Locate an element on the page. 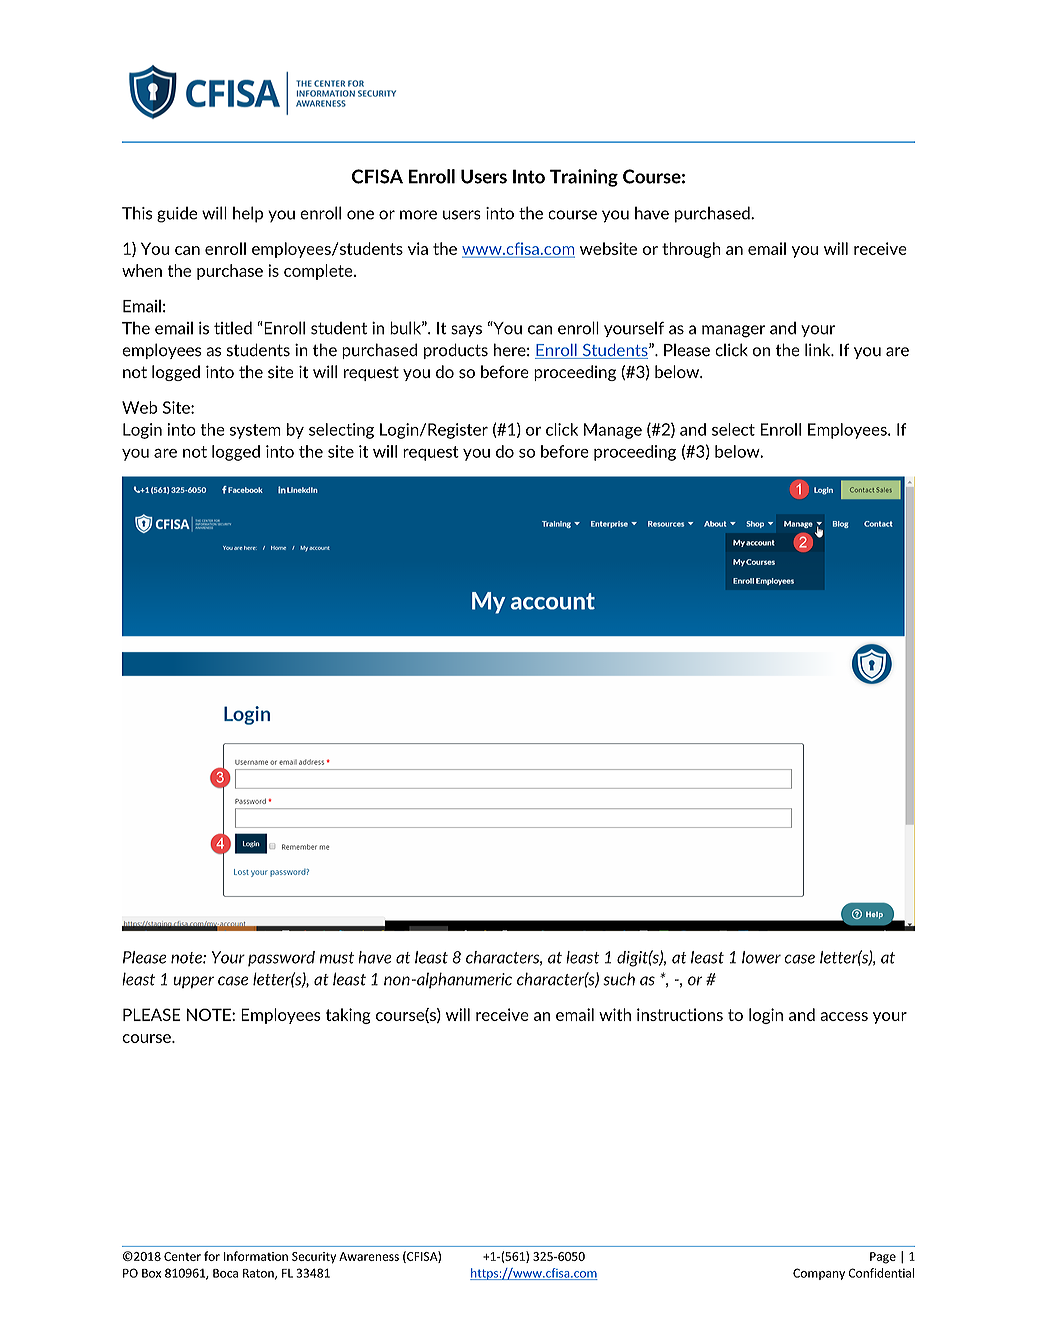 This document has height=1342, width=1037. such is located at coordinates (619, 979).
